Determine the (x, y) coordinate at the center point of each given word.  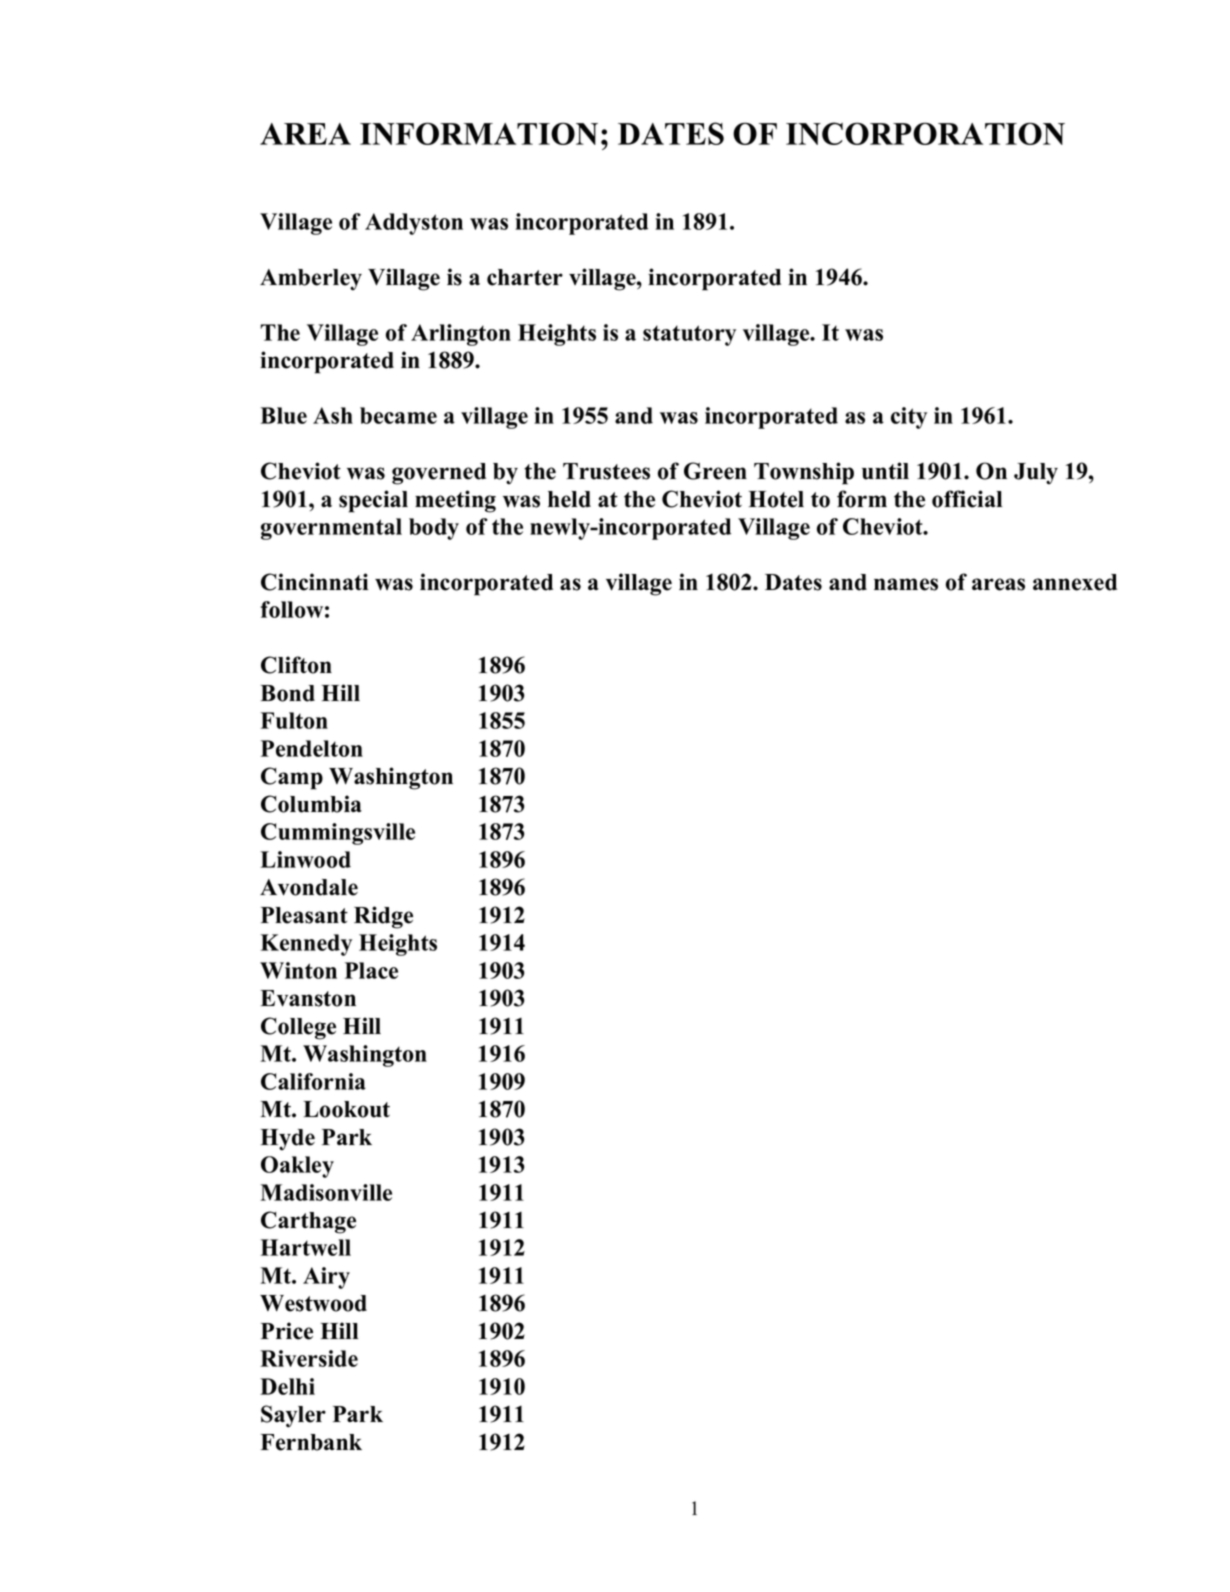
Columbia (311, 804)
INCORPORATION (925, 133)
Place (371, 970)
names (906, 584)
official (967, 499)
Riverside (309, 1358)
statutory (689, 335)
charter (525, 277)
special (373, 501)
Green (715, 471)
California (313, 1081)
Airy (326, 1278)
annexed (1075, 582)
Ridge (383, 917)
